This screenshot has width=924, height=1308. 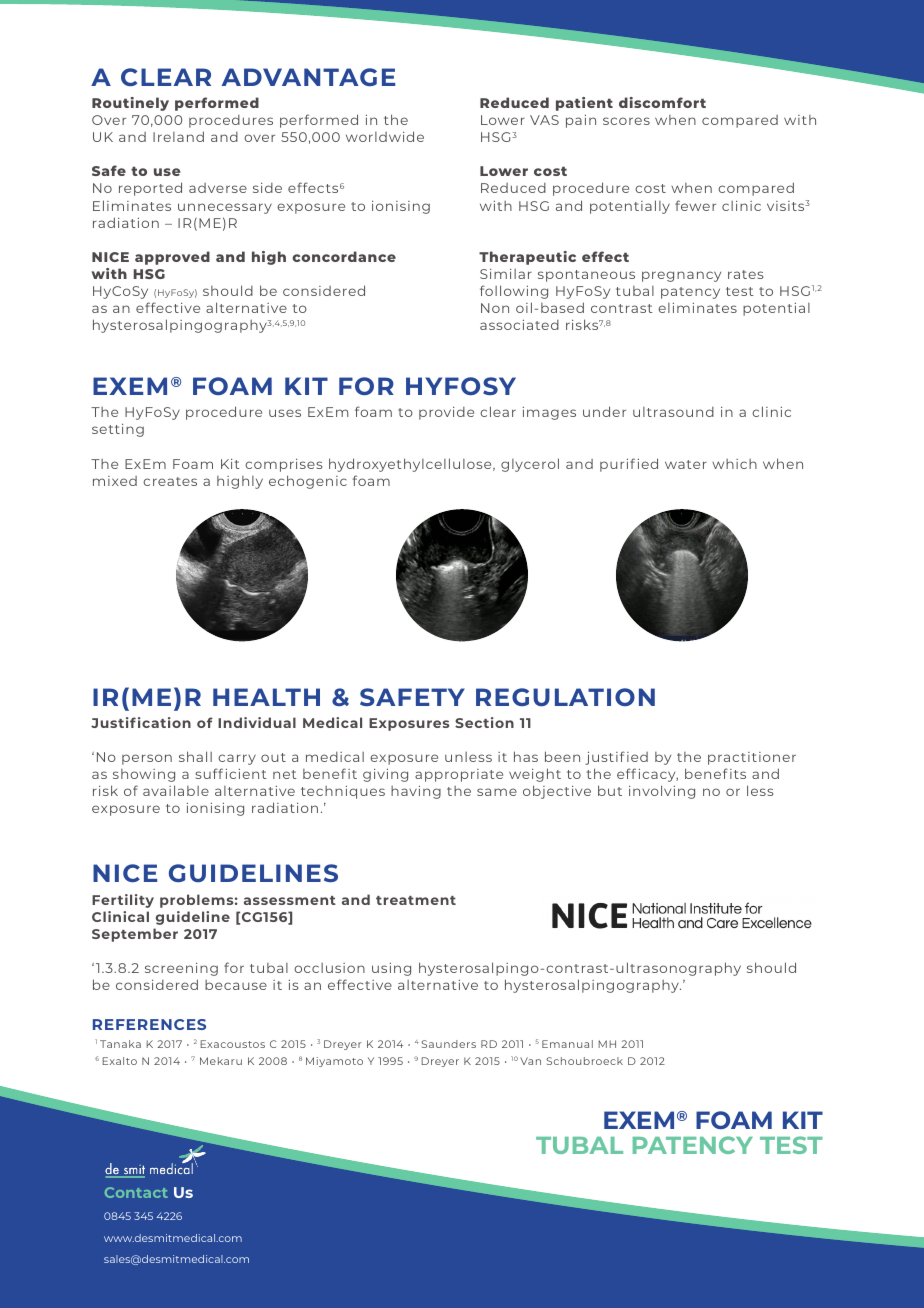 What do you see at coordinates (176, 790) in the screenshot?
I see `available` at bounding box center [176, 790].
